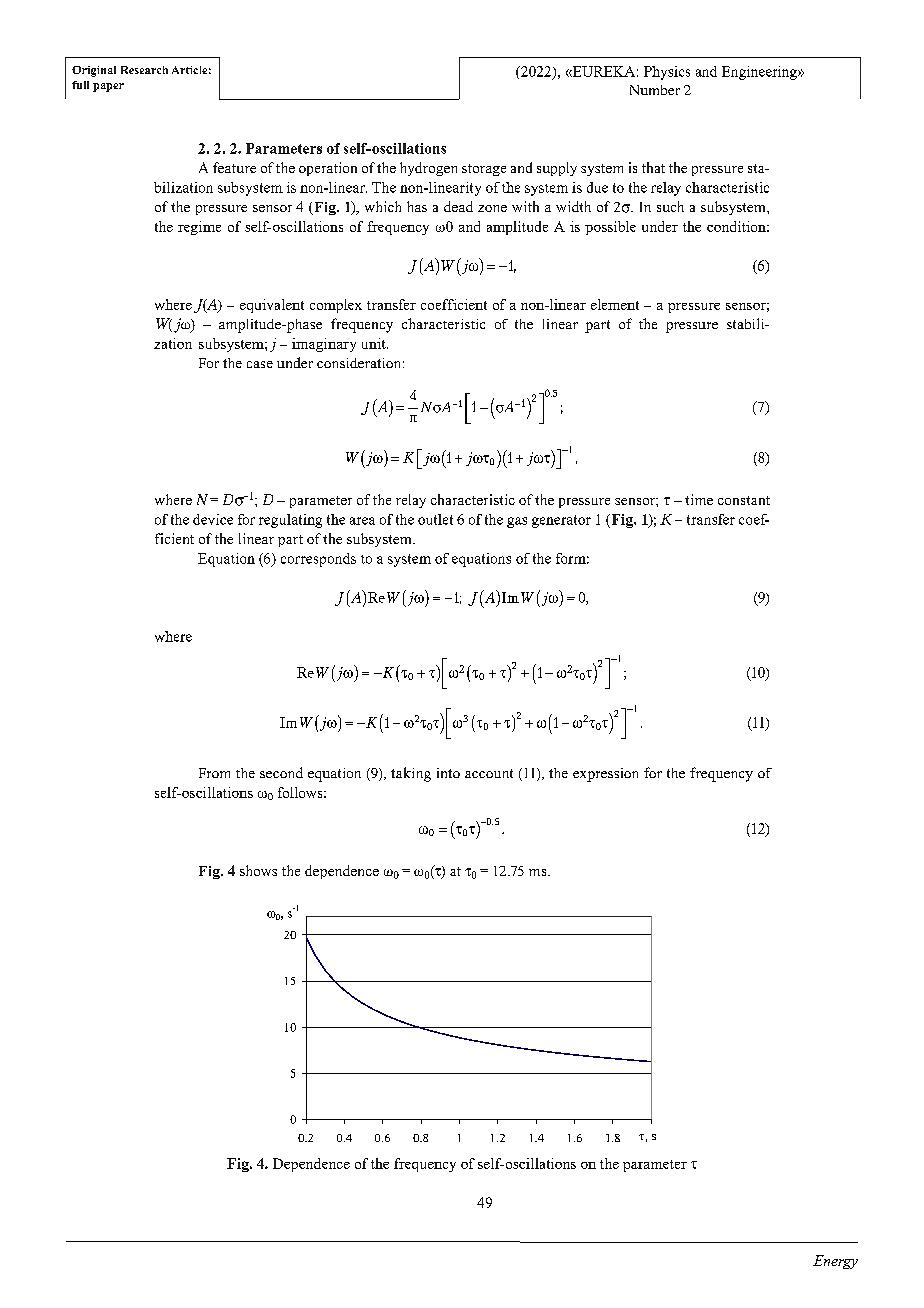 This screenshot has width=924, height=1308. Describe the element at coordinates (213, 519) in the screenshot. I see `device` at that location.
